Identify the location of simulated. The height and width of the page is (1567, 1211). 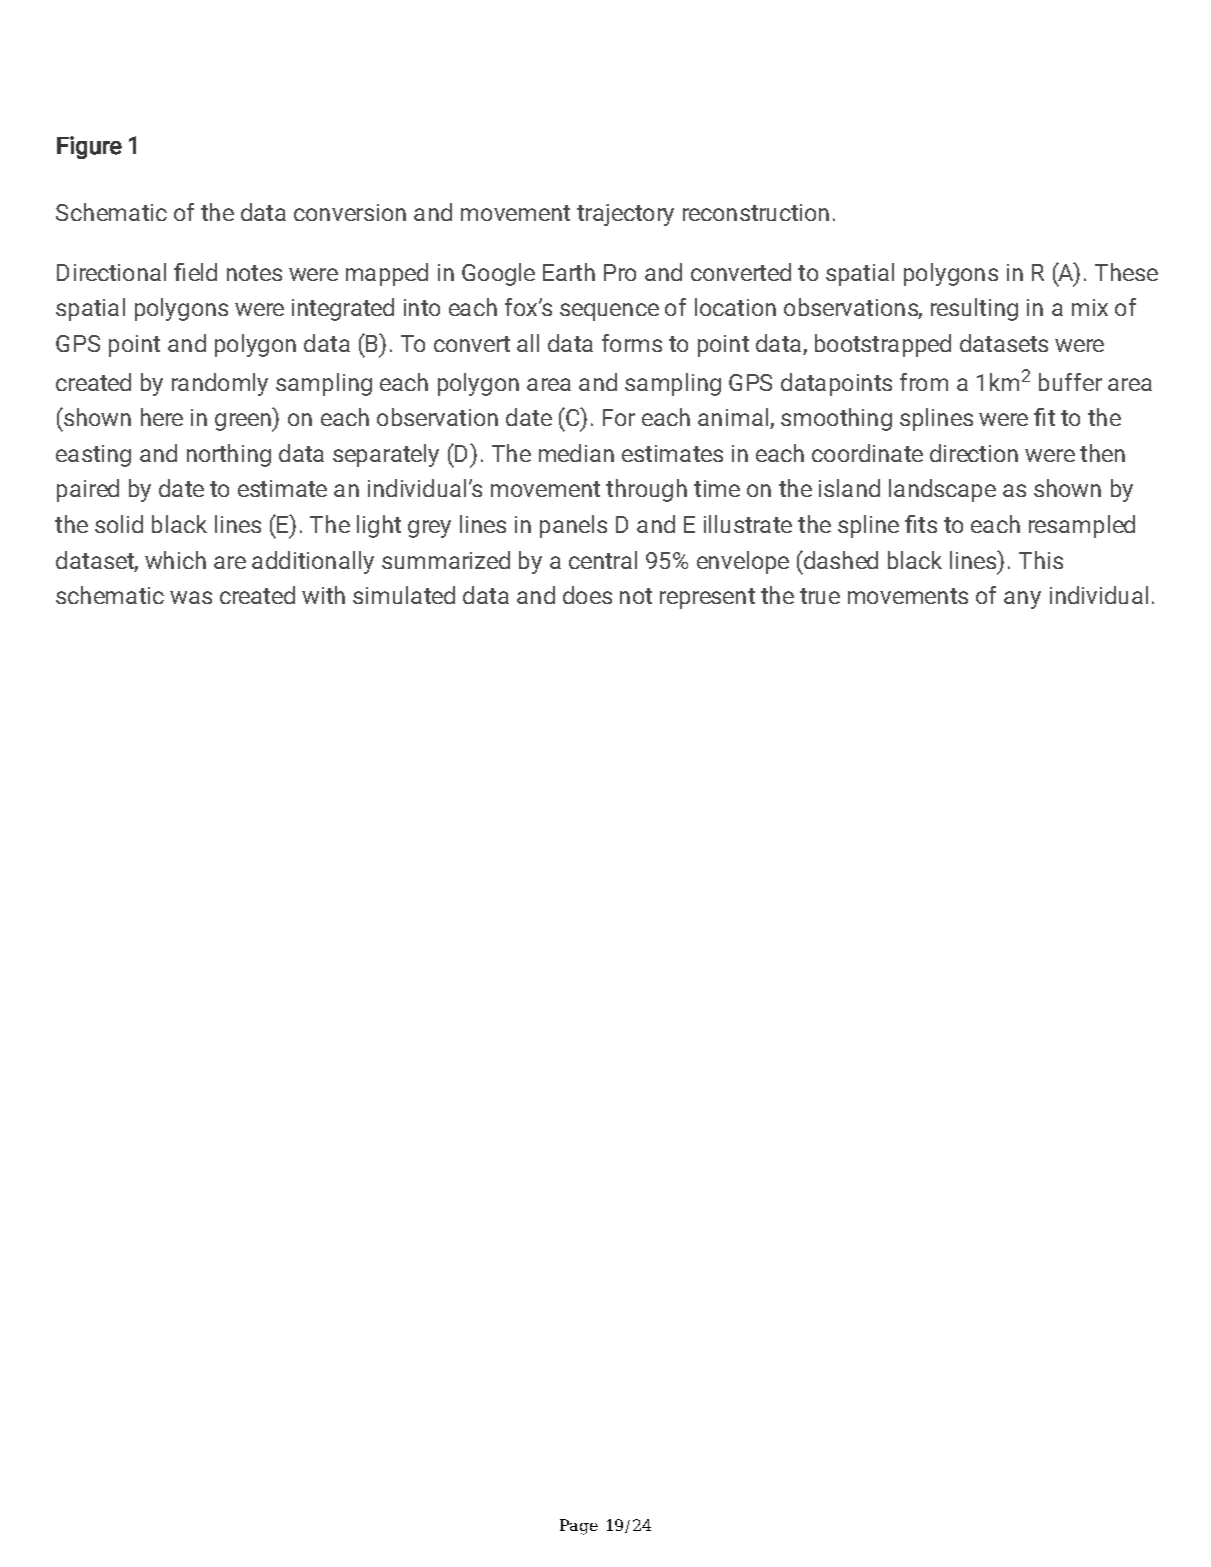
(404, 595).
